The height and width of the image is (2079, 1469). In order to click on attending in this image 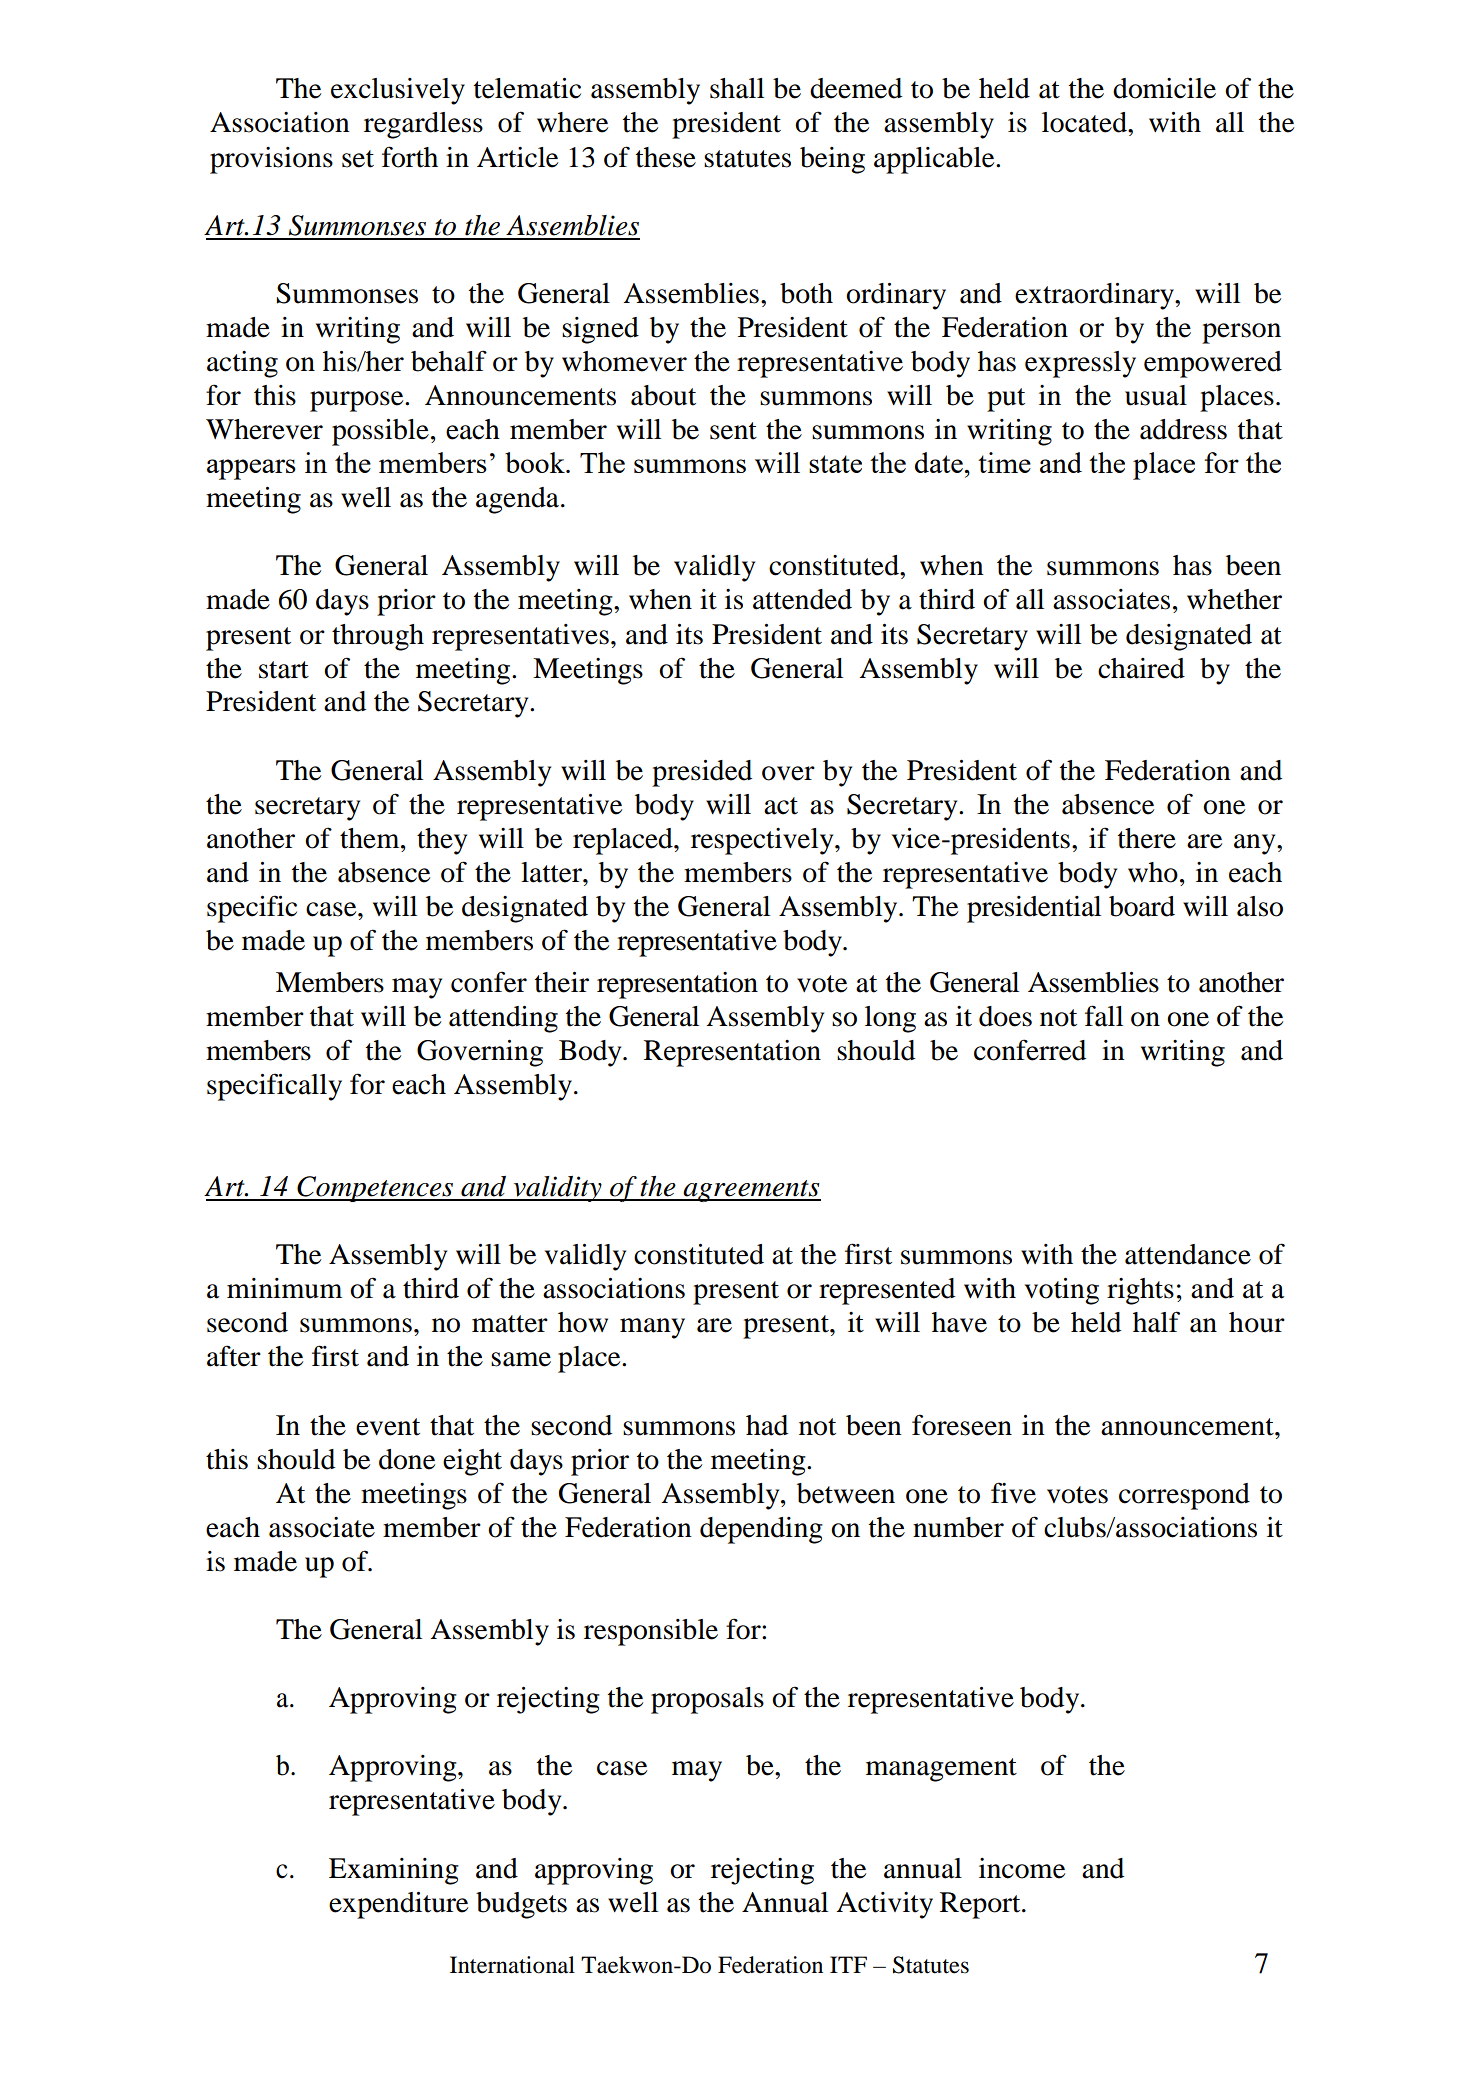, I will do `click(503, 1019)`.
